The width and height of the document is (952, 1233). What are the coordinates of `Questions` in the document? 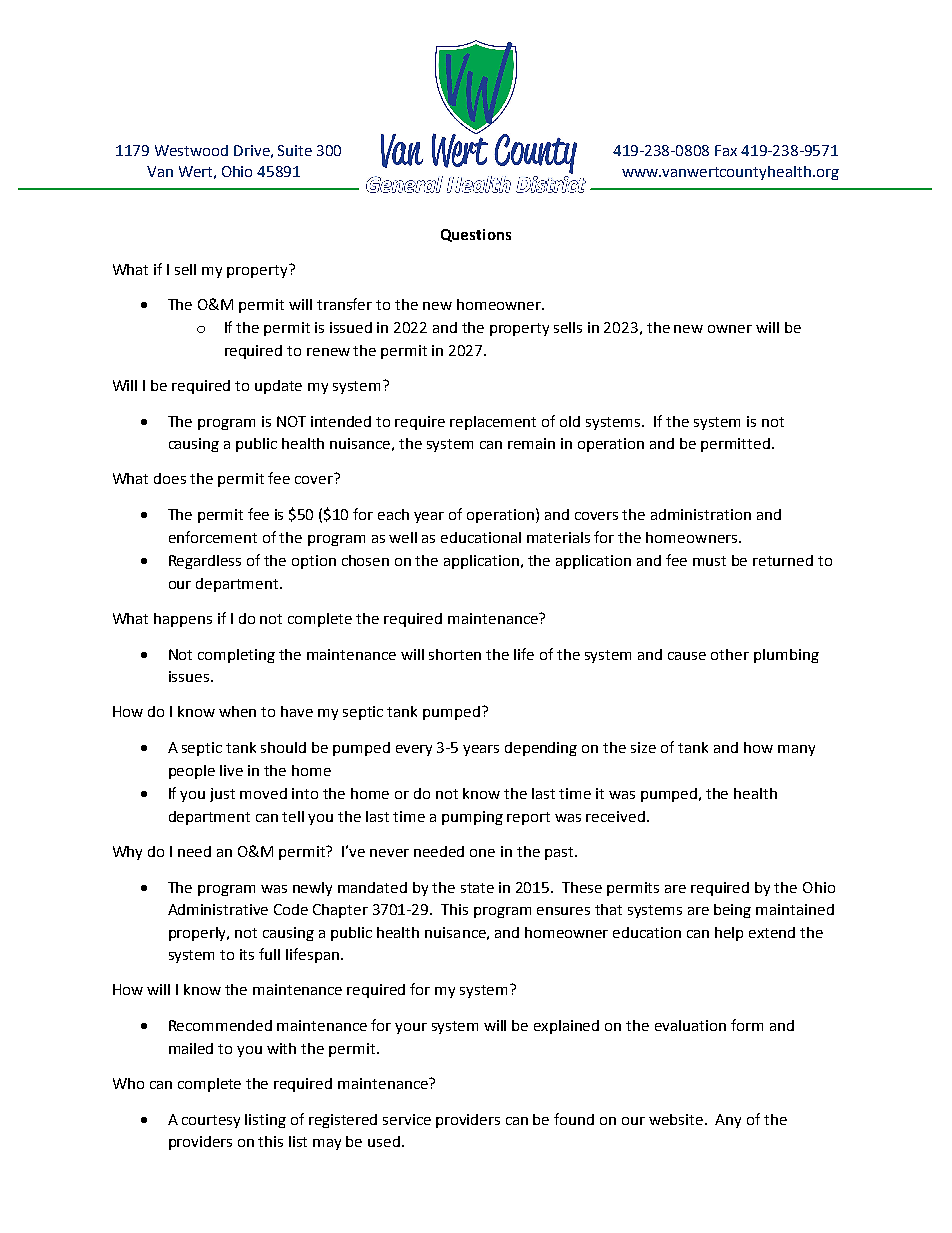 It's located at (476, 235).
